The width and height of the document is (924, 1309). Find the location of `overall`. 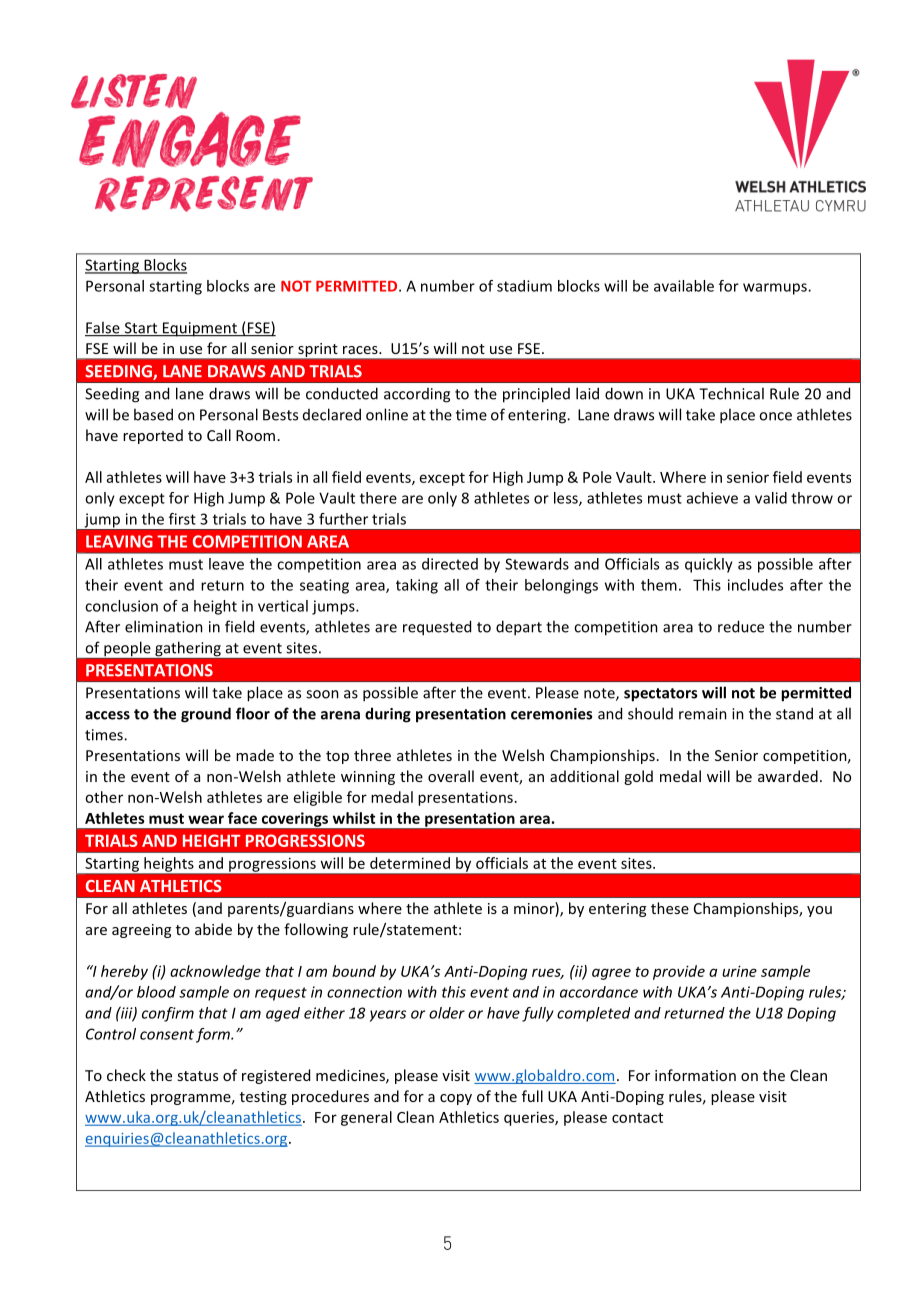

overall is located at coordinates (451, 776).
